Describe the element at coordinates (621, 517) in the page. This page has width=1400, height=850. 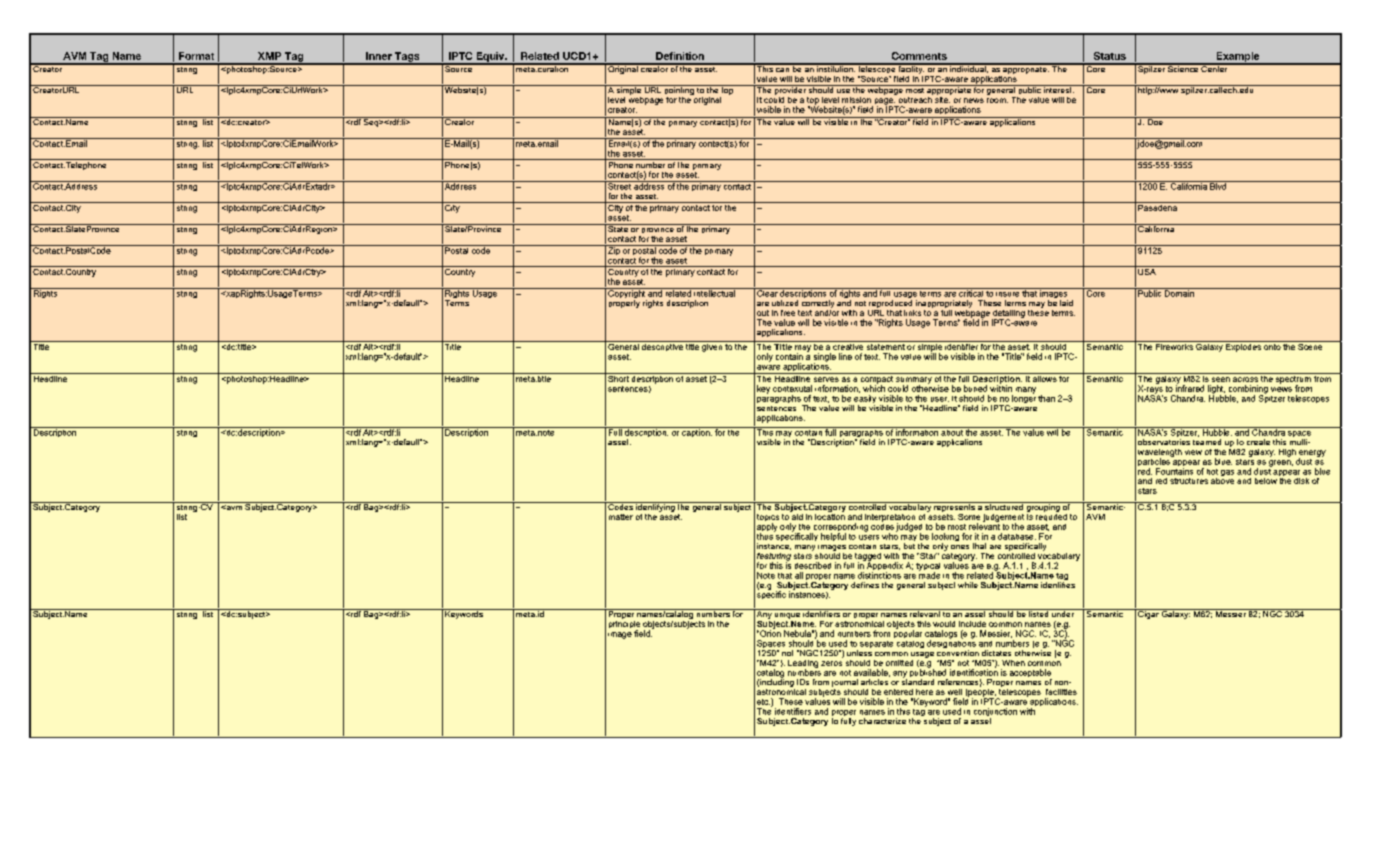
I see `matter` at that location.
